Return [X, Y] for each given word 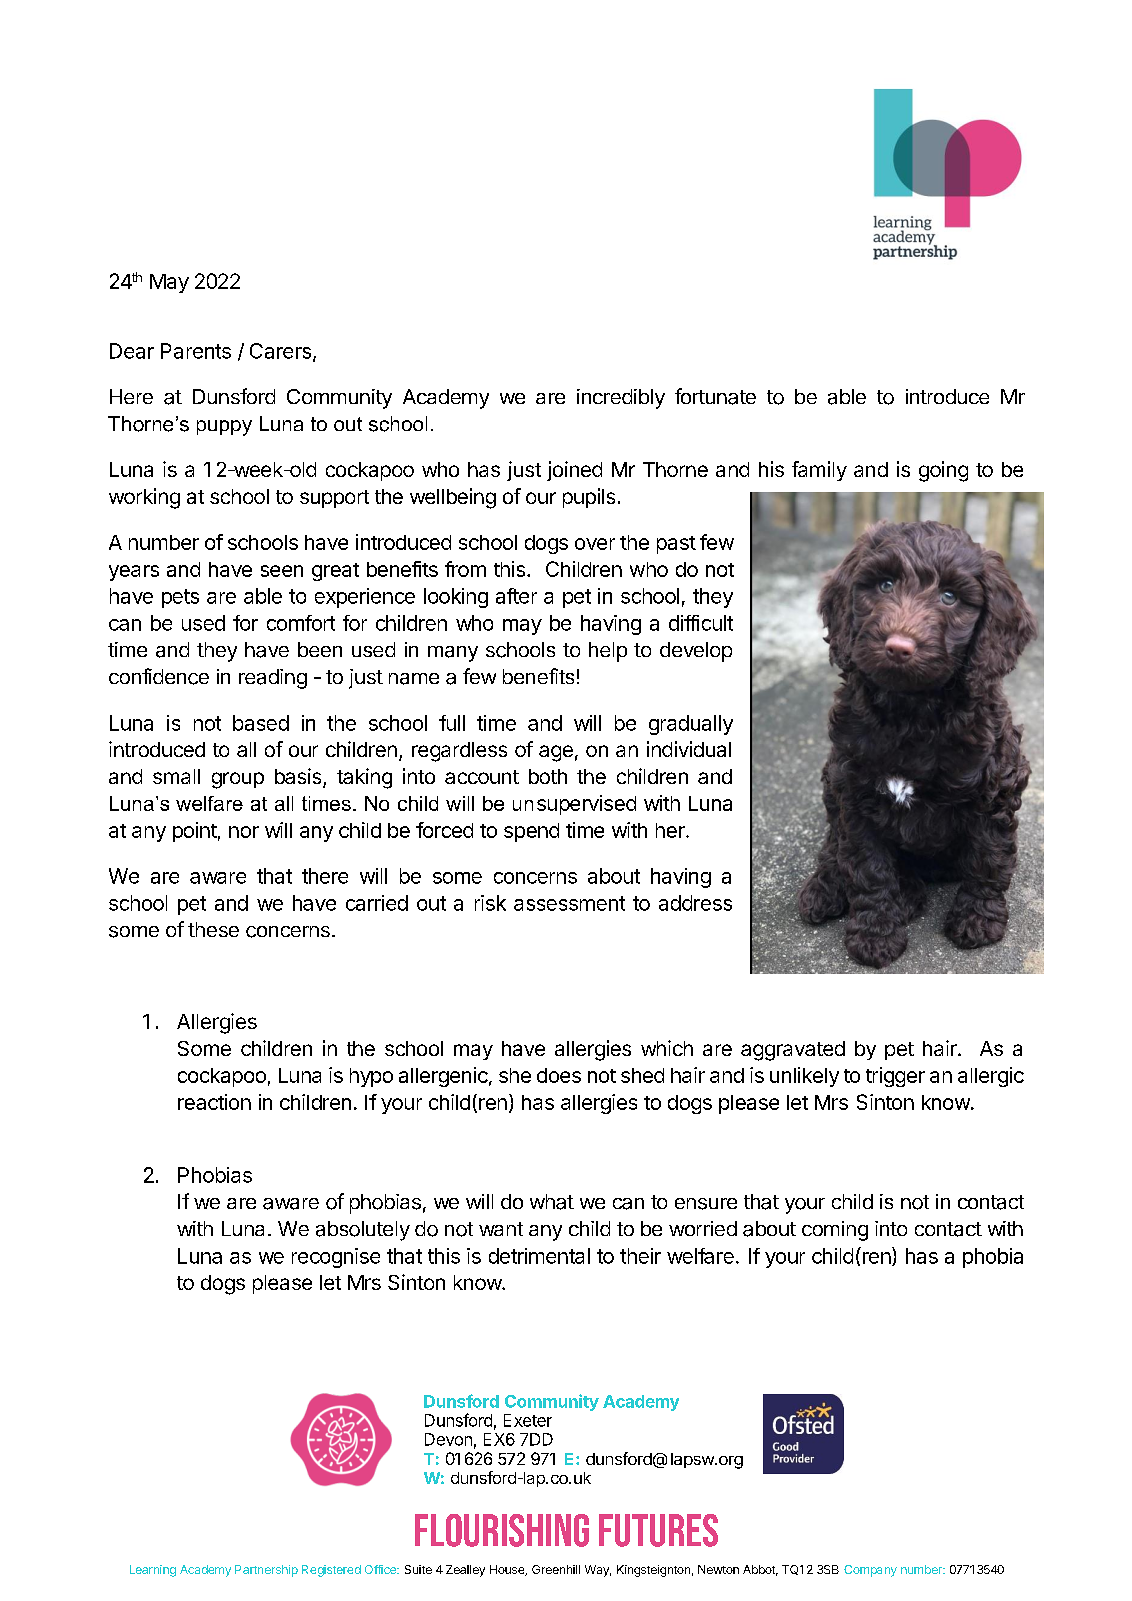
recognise [336, 1258]
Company [870, 1571]
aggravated [793, 1051]
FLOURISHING [502, 1530]
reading [273, 679]
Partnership [266, 1571]
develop [696, 652]
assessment [569, 903]
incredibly [621, 399]
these [213, 929]
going [943, 471]
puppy [224, 428]
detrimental [539, 1256]
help [608, 652]
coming [835, 1231]
